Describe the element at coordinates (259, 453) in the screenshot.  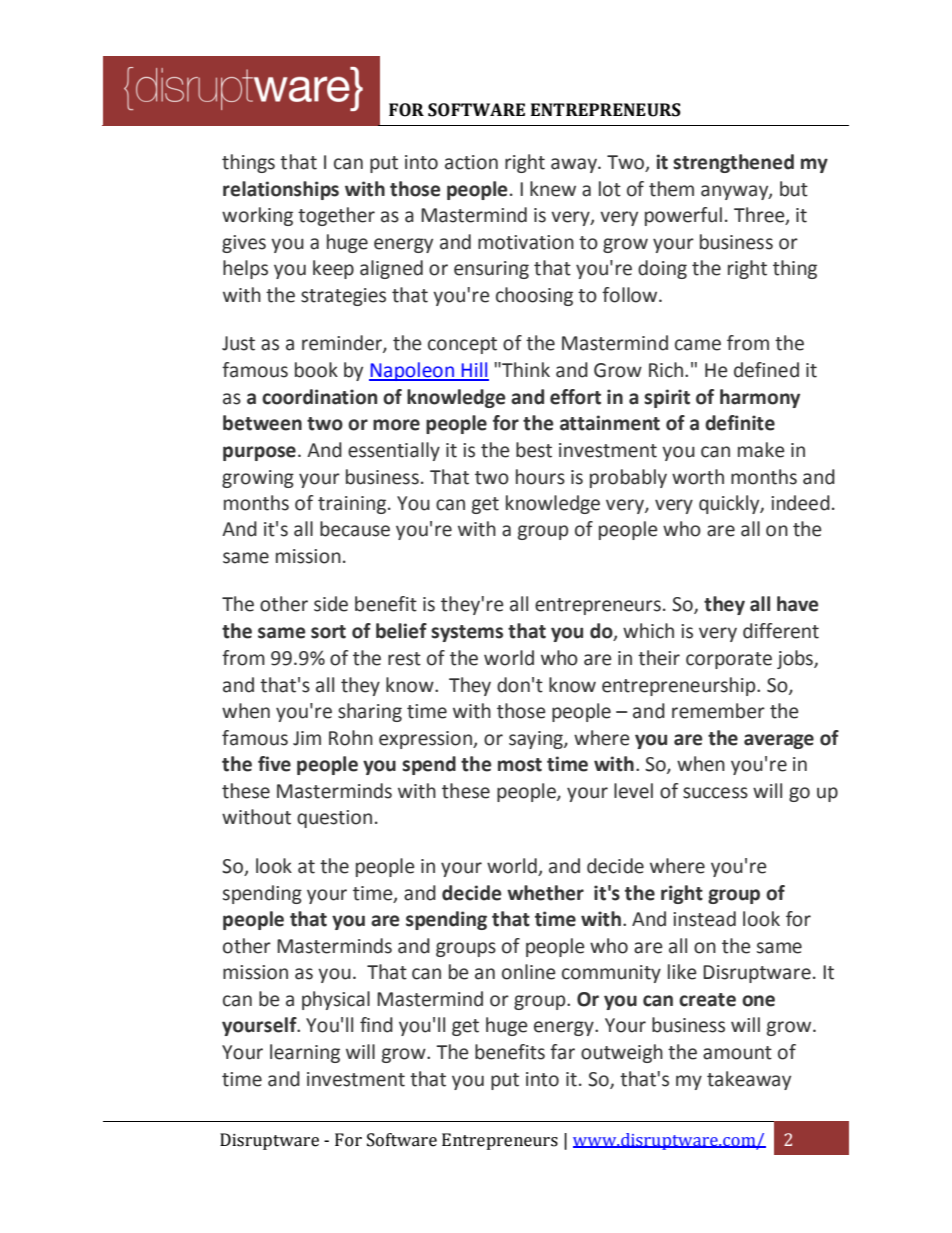
I see `purpose` at that location.
